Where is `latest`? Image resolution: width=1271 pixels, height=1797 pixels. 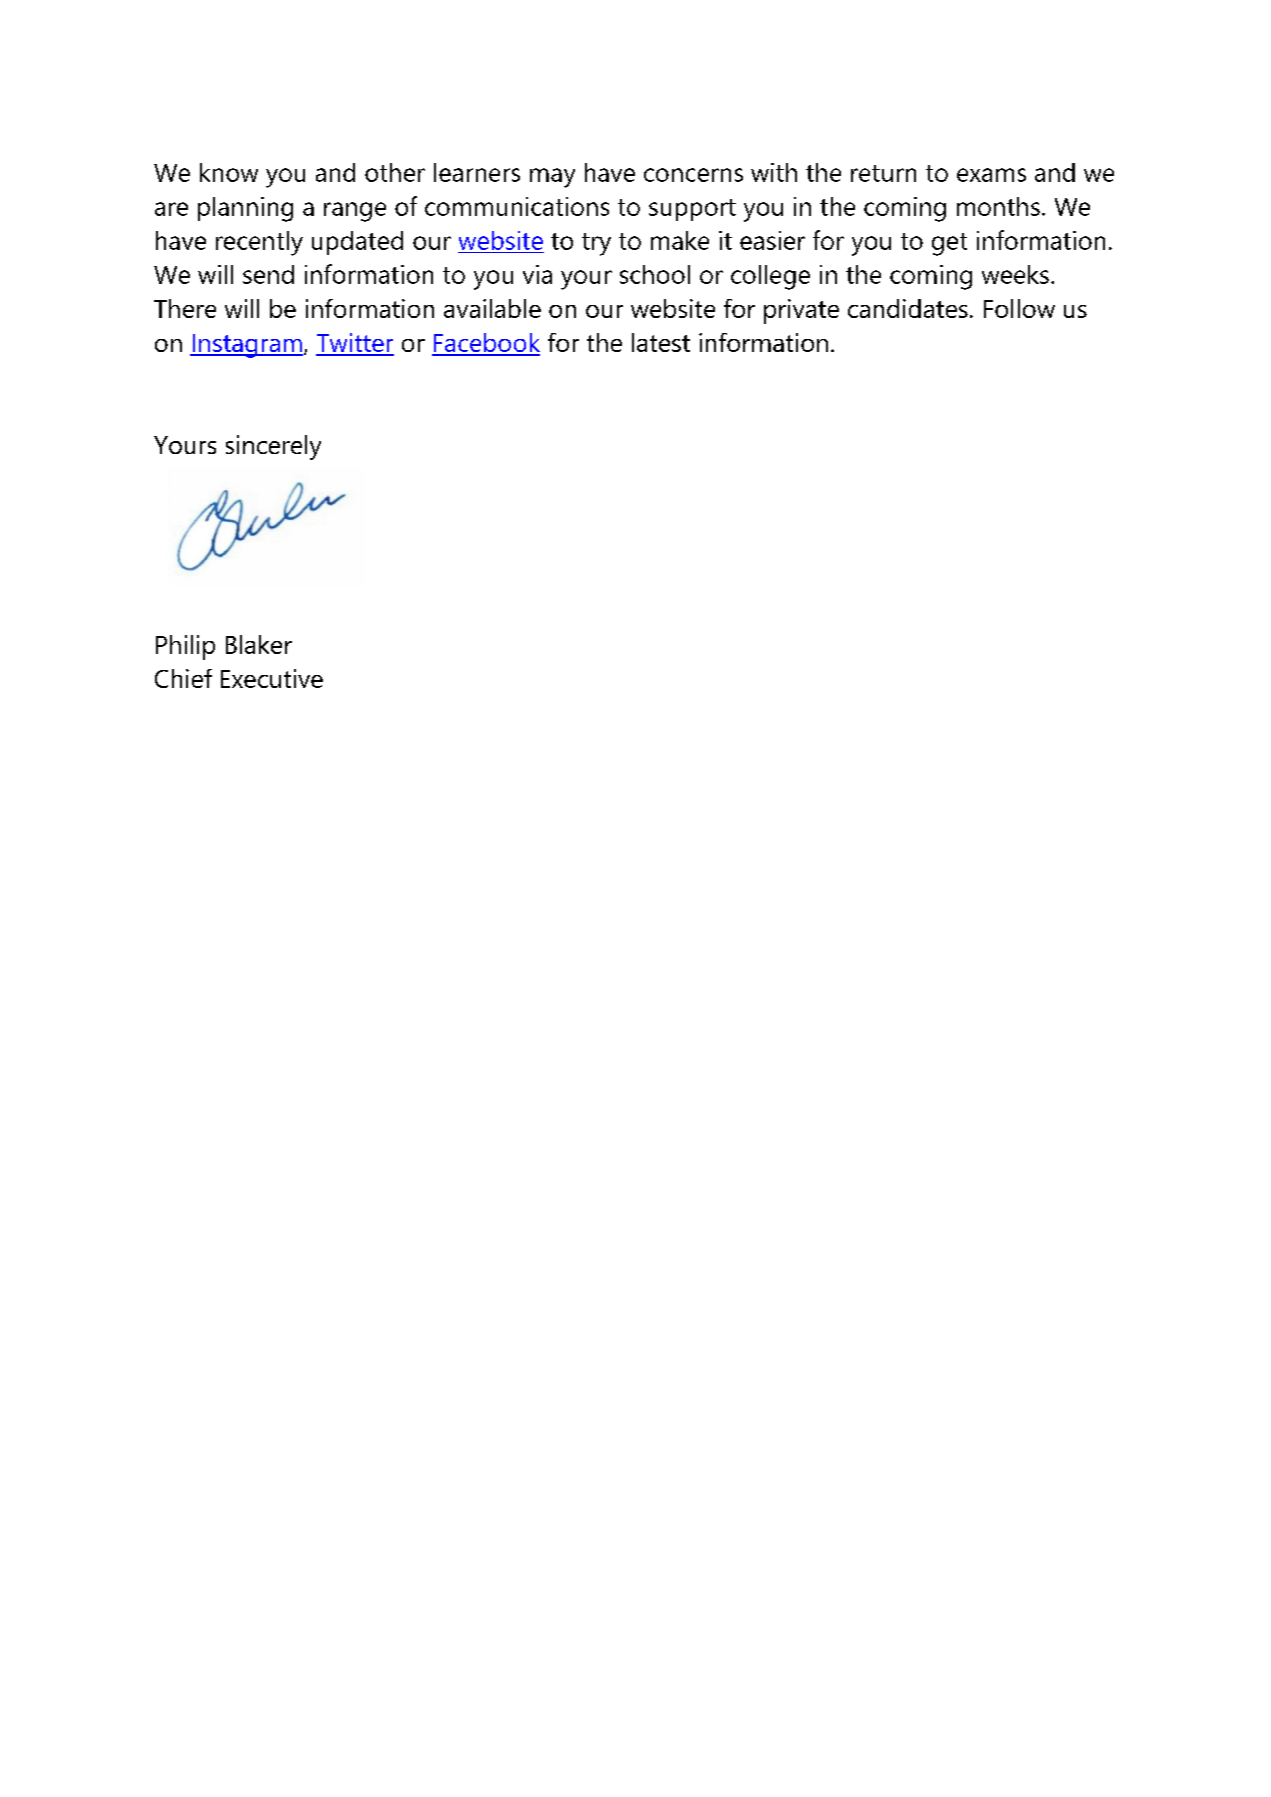 latest is located at coordinates (661, 342).
